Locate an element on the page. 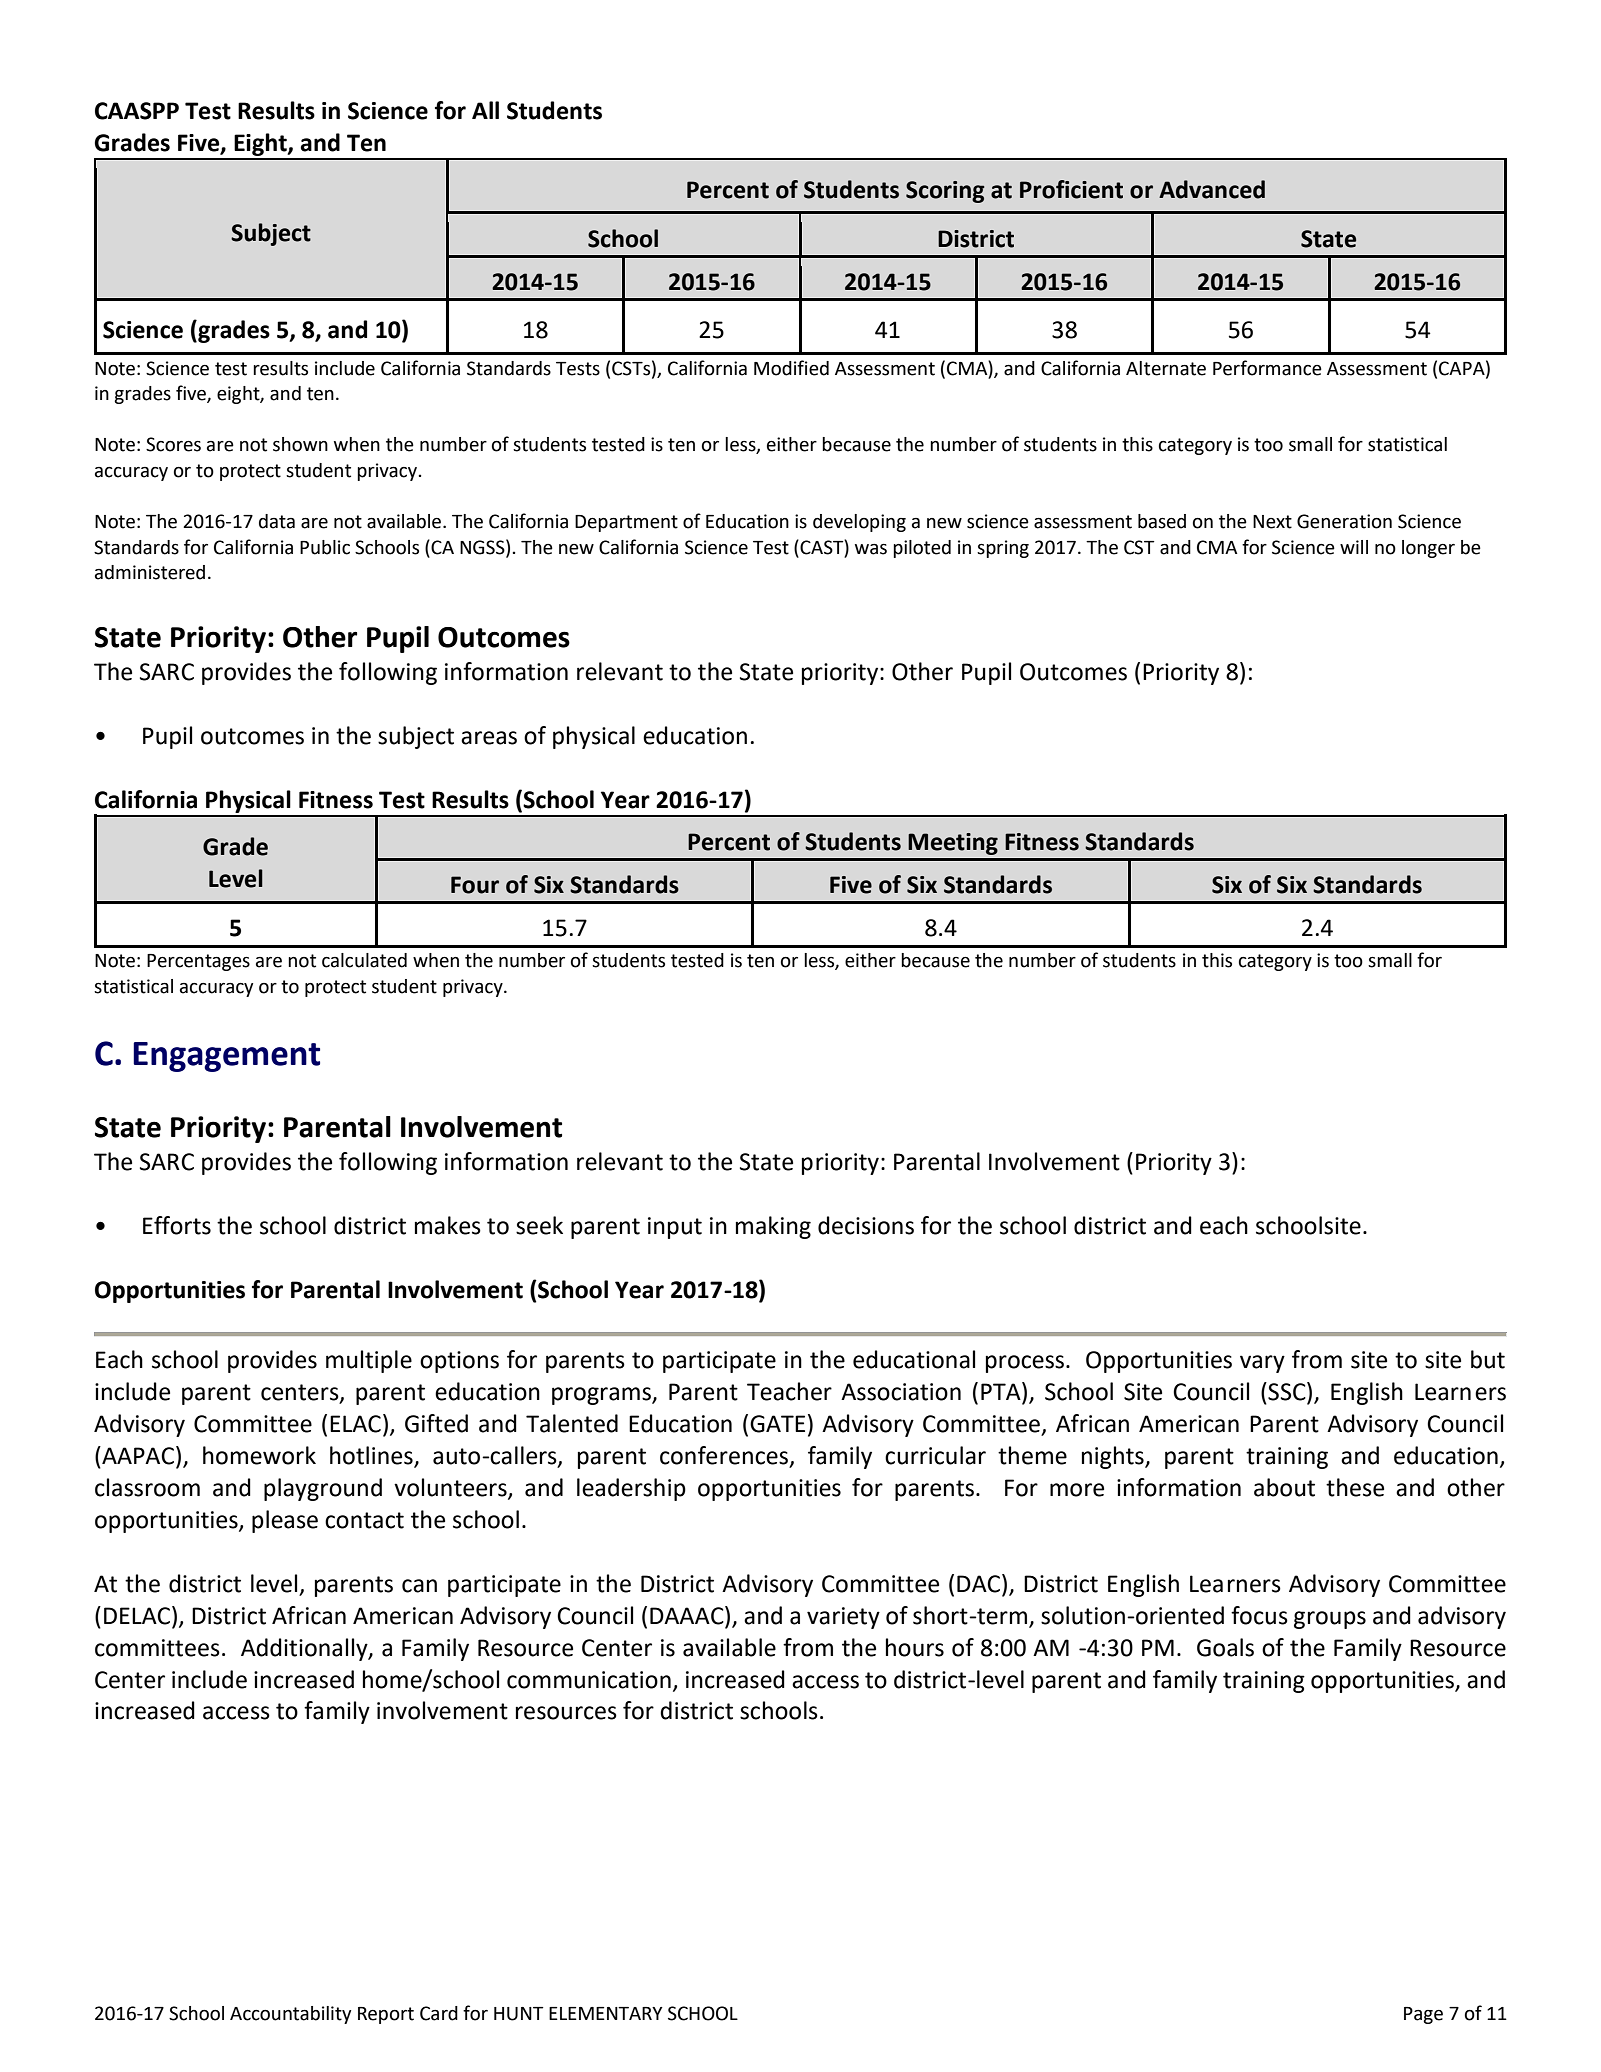 This document has height=2072, width=1601. Engagement is located at coordinates (226, 1057).
